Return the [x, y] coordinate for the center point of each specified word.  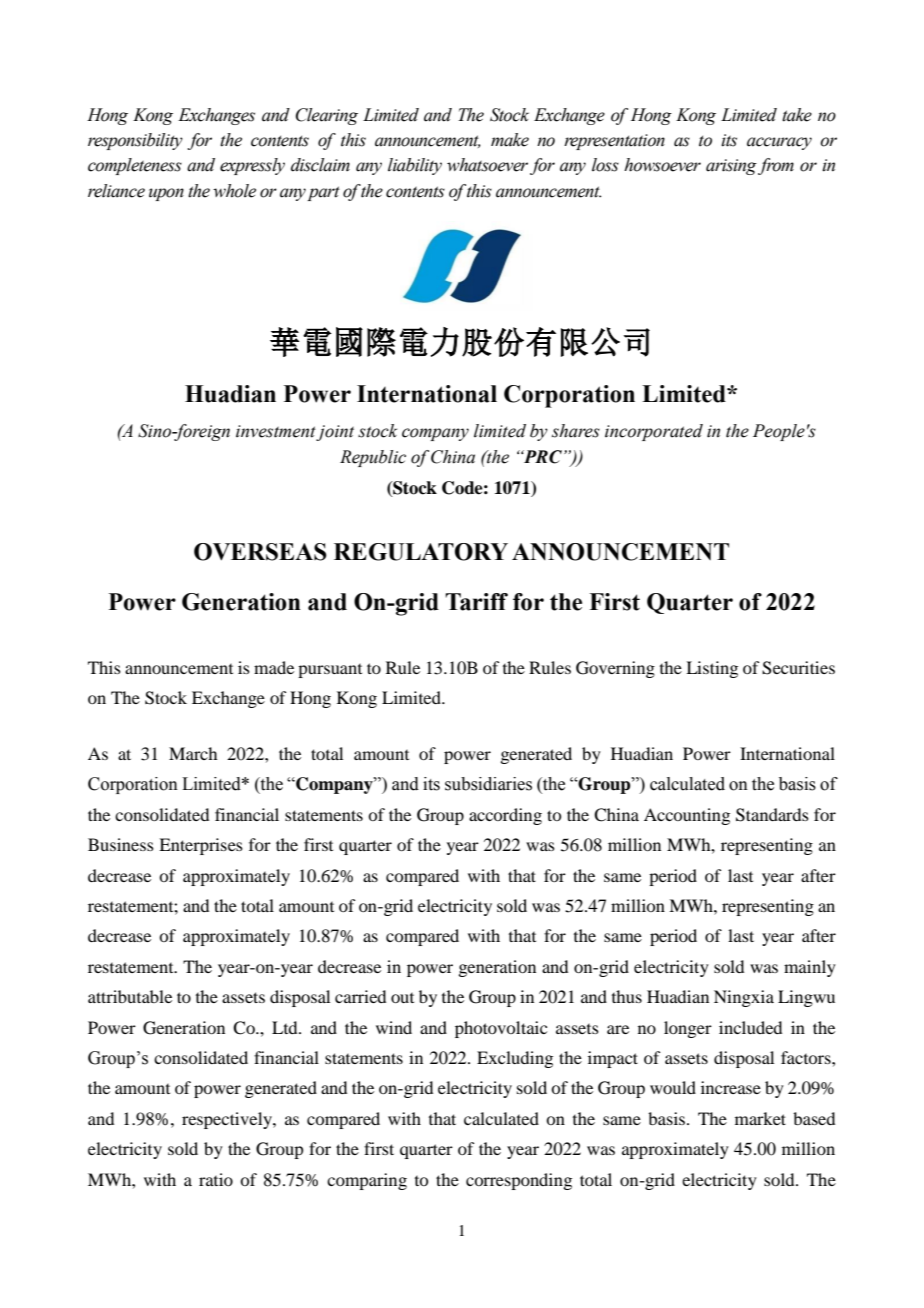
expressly [252, 166]
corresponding [519, 1181]
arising [731, 167]
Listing [712, 669]
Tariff [476, 602]
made [274, 667]
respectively [228, 1120]
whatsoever [487, 165]
